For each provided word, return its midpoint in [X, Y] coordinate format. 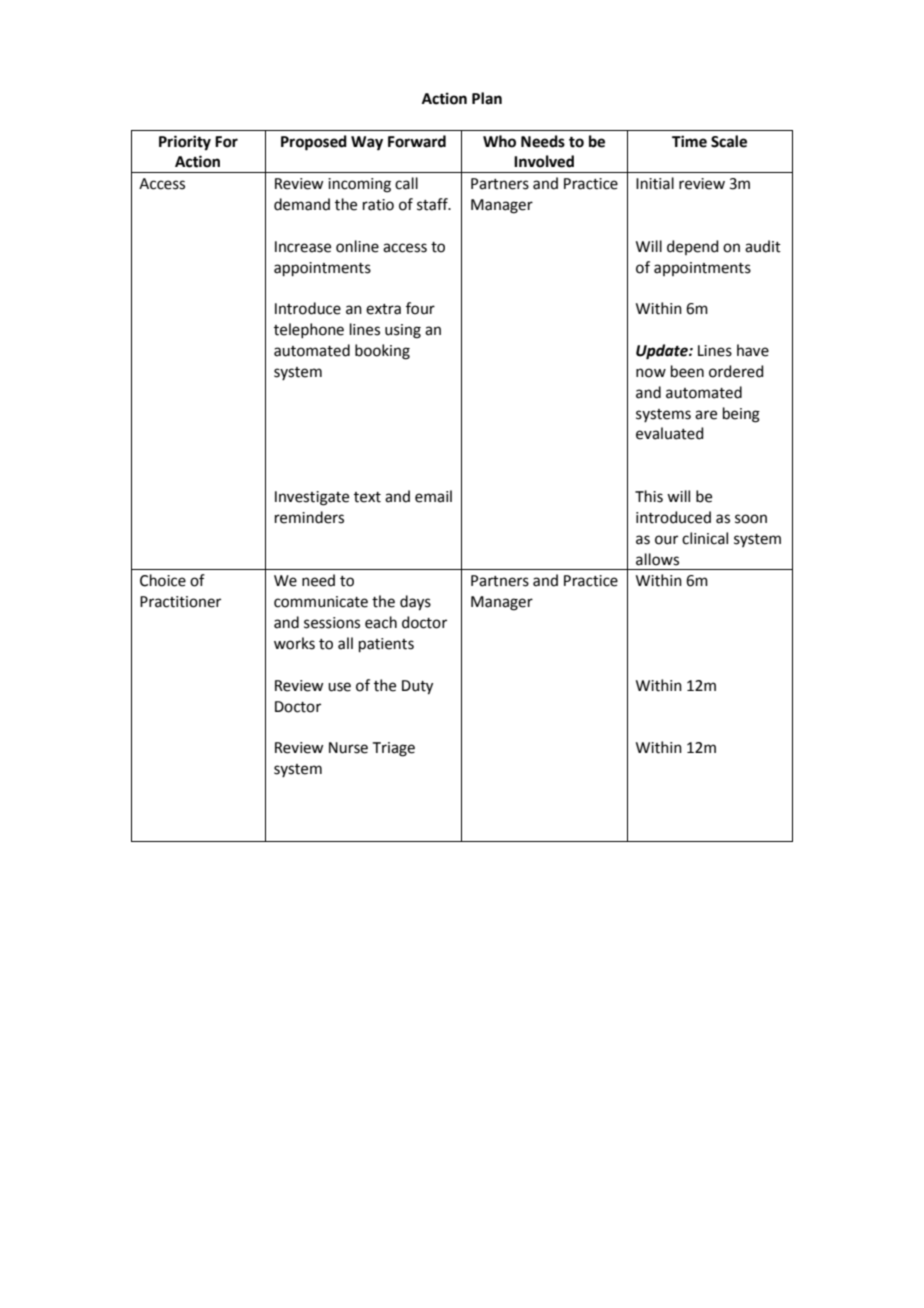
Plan [487, 98]
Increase [303, 247]
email [433, 496]
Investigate [312, 498]
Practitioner [180, 602]
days [415, 603]
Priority [185, 143]
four [420, 308]
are [706, 415]
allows [657, 559]
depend [693, 247]
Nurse [348, 748]
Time [689, 141]
